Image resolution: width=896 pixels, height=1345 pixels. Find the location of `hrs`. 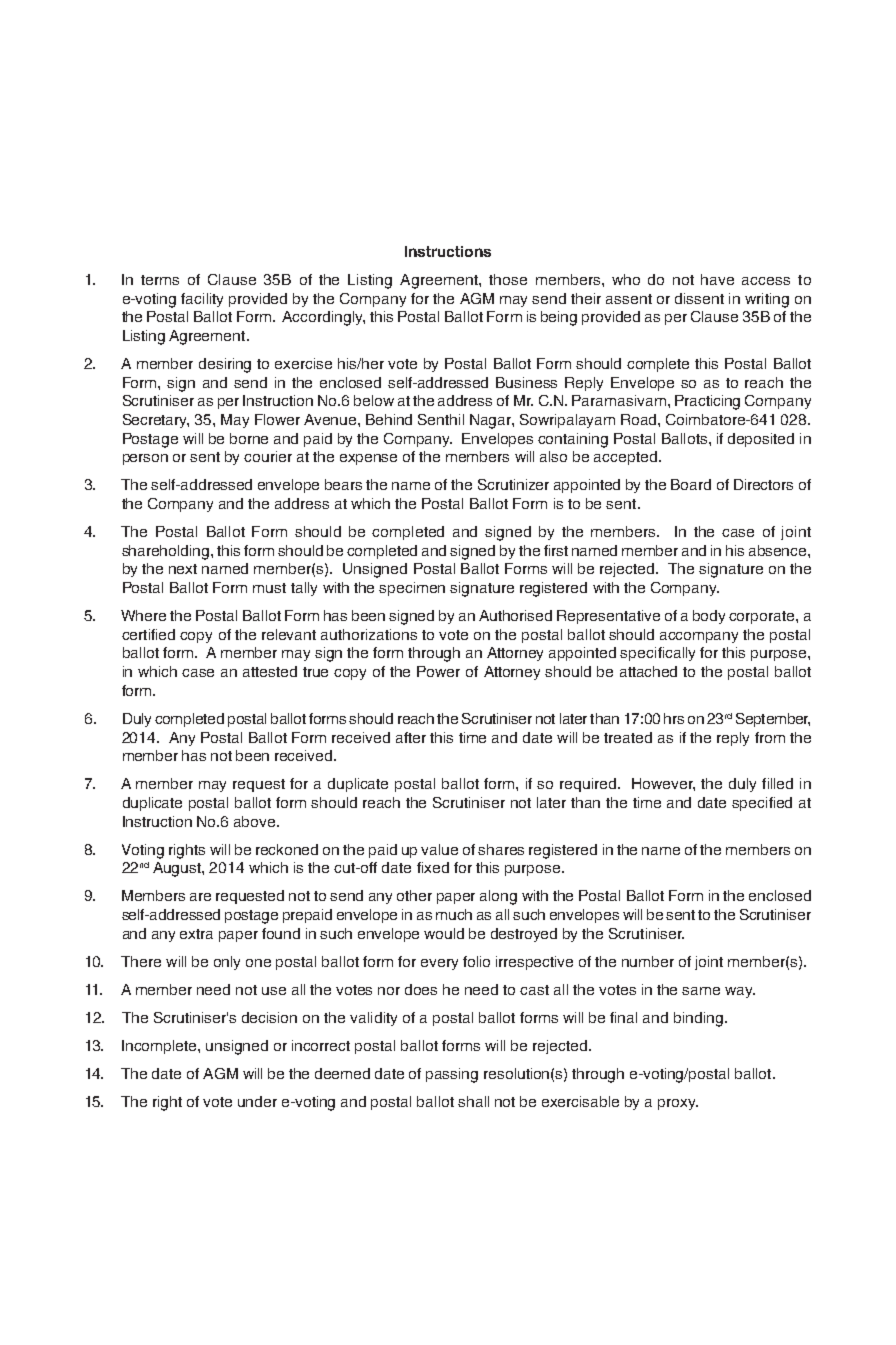

hrs is located at coordinates (674, 718).
